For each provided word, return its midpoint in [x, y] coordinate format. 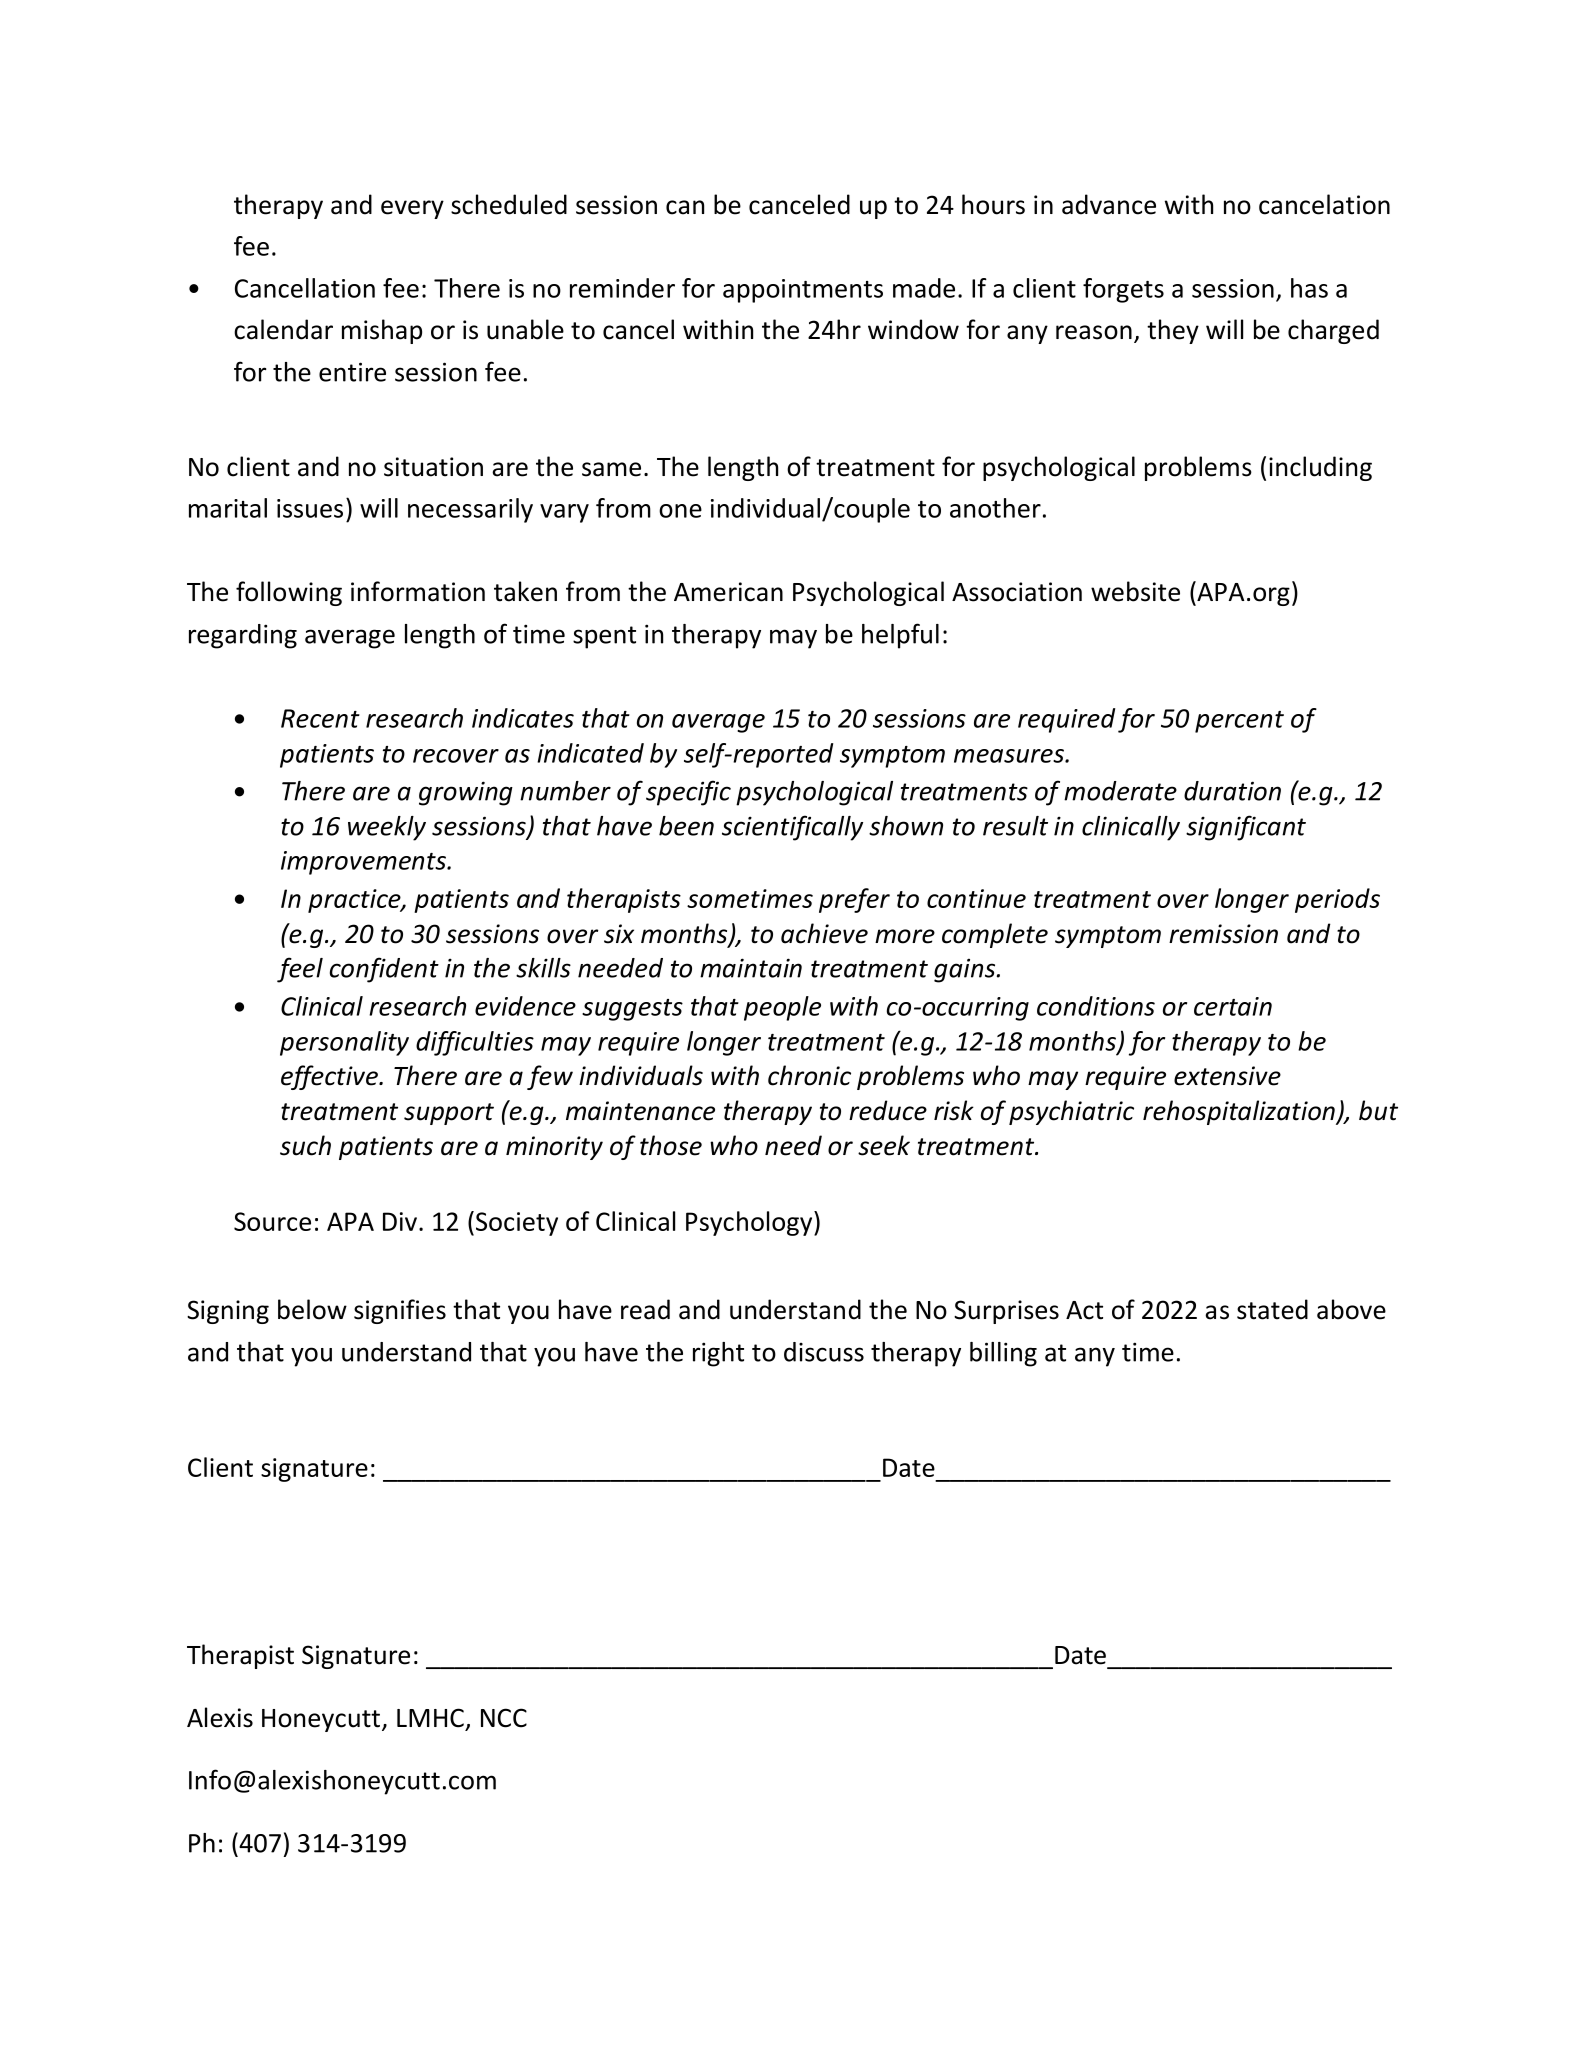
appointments [803, 291]
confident [384, 970]
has [1309, 288]
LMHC [430, 1718]
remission [1223, 934]
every [412, 209]
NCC [504, 1718]
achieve [824, 933]
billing [1003, 1354]
